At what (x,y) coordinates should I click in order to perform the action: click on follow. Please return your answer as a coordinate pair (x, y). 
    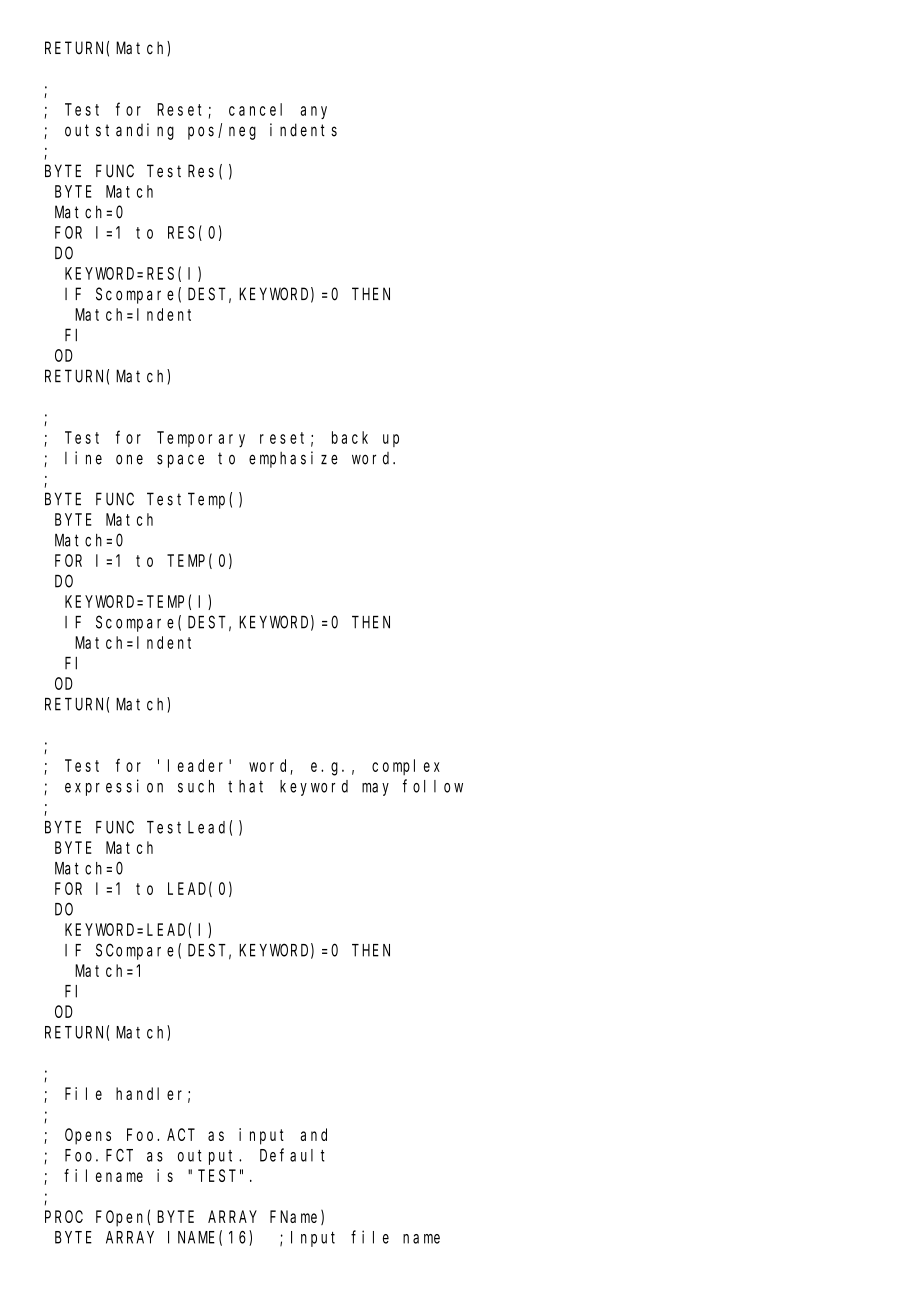
    Looking at the image, I should click on (433, 786).
